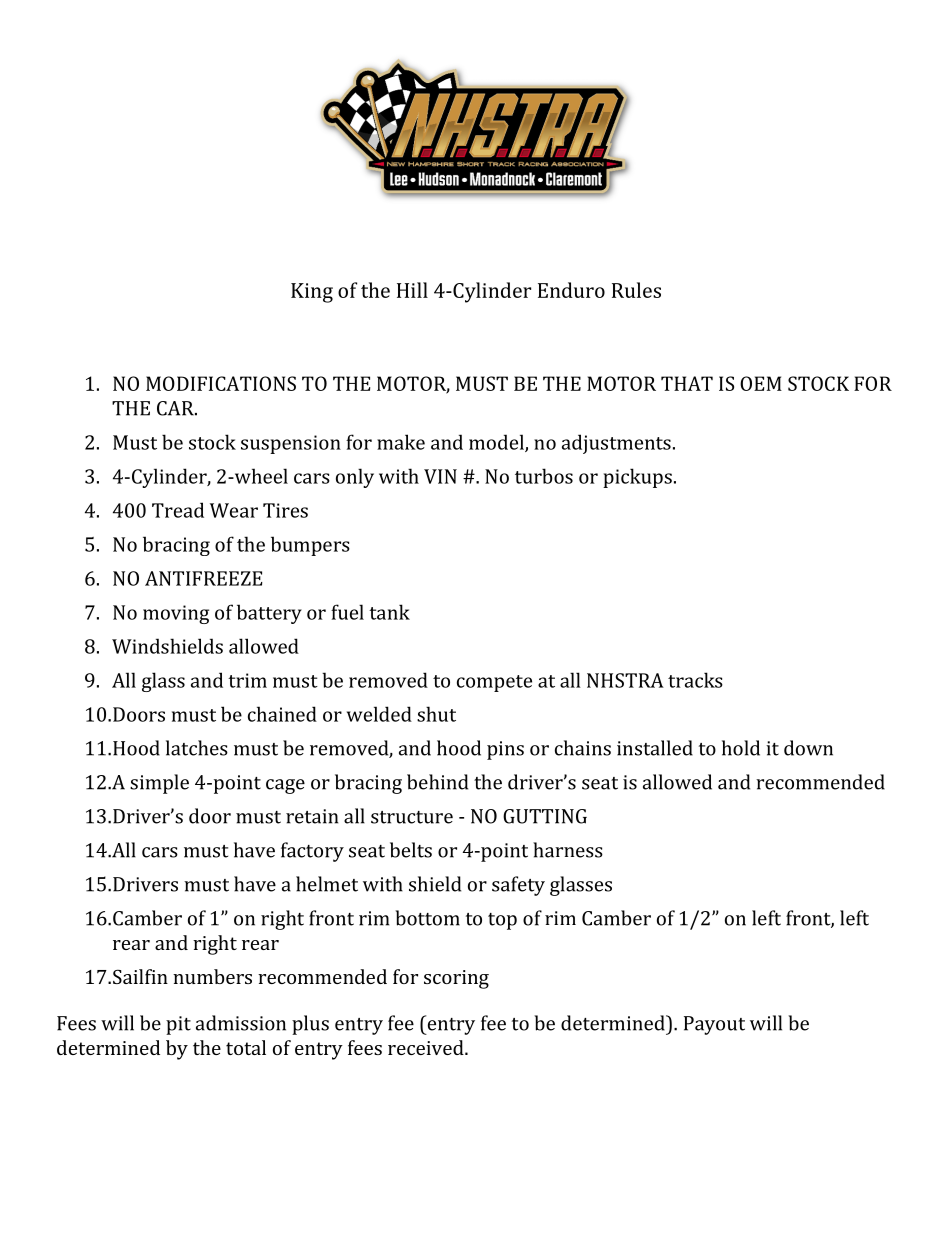 Image resolution: width=952 pixels, height=1233 pixels. What do you see at coordinates (741, 748) in the image?
I see `hold` at bounding box center [741, 748].
